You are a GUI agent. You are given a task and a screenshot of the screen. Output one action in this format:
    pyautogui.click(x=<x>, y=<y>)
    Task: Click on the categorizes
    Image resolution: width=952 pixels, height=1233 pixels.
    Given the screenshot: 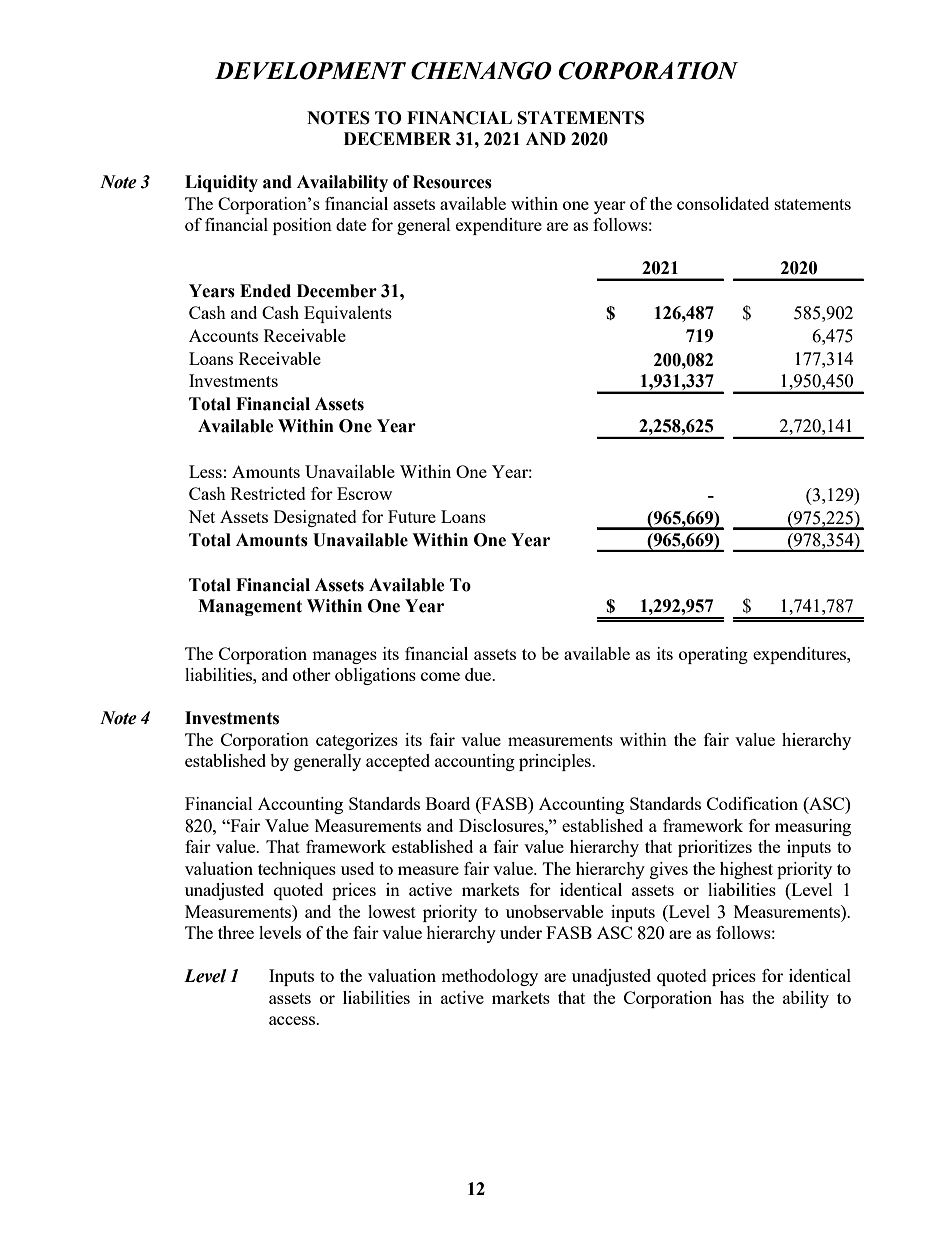 What is the action you would take?
    pyautogui.click(x=357, y=741)
